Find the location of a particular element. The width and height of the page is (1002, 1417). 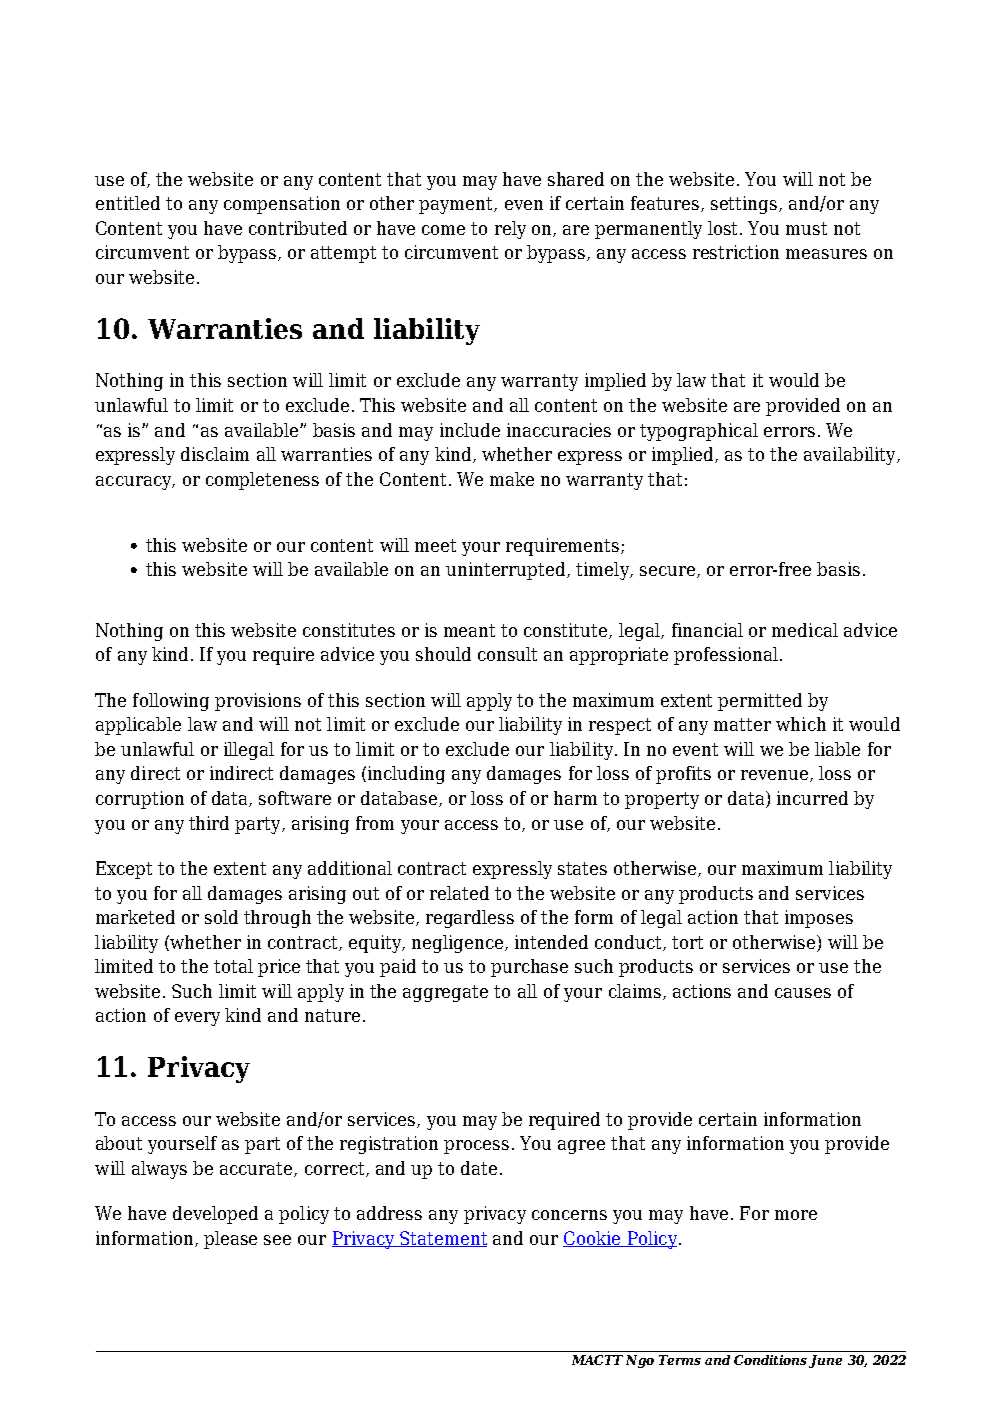

including is located at coordinates (406, 775).
